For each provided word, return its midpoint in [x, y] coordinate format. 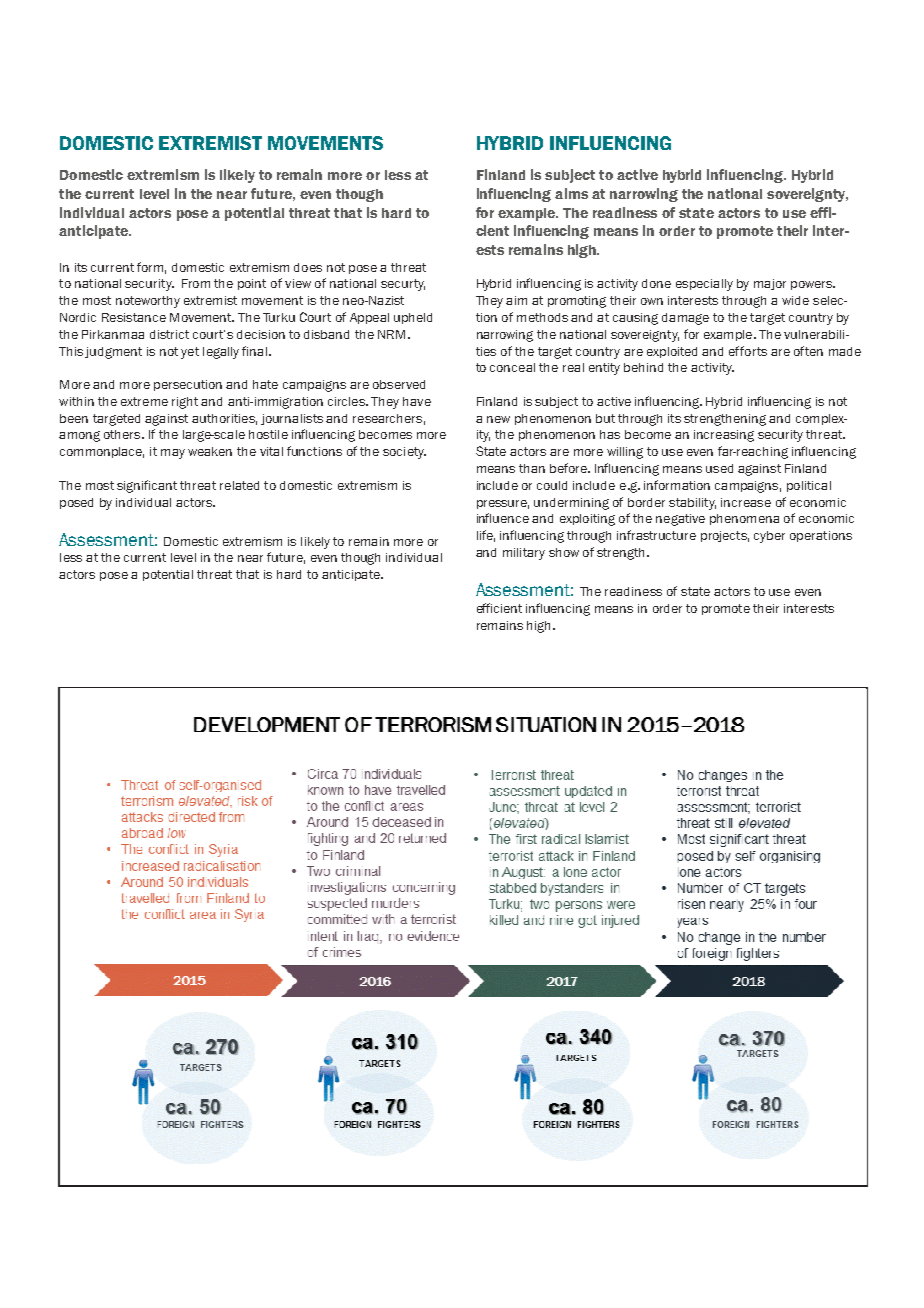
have [417, 401]
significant [147, 486]
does [308, 267]
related [239, 485]
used [719, 468]
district [169, 334]
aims [571, 193]
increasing [724, 436]
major [770, 284]
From [196, 283]
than [532, 468]
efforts [748, 351]
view [298, 283]
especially [704, 285]
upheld [413, 318]
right [185, 403]
